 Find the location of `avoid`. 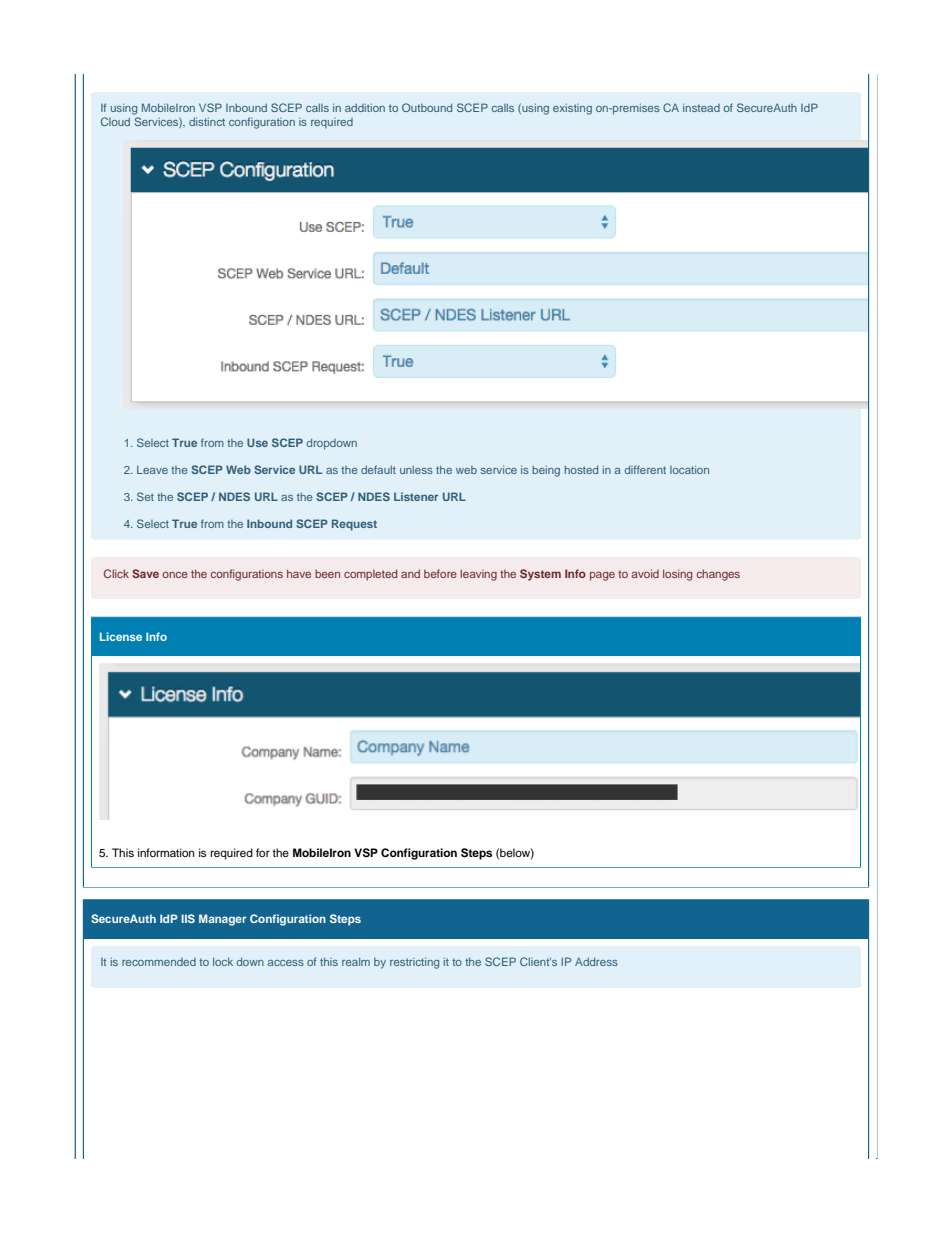

avoid is located at coordinates (645, 573).
